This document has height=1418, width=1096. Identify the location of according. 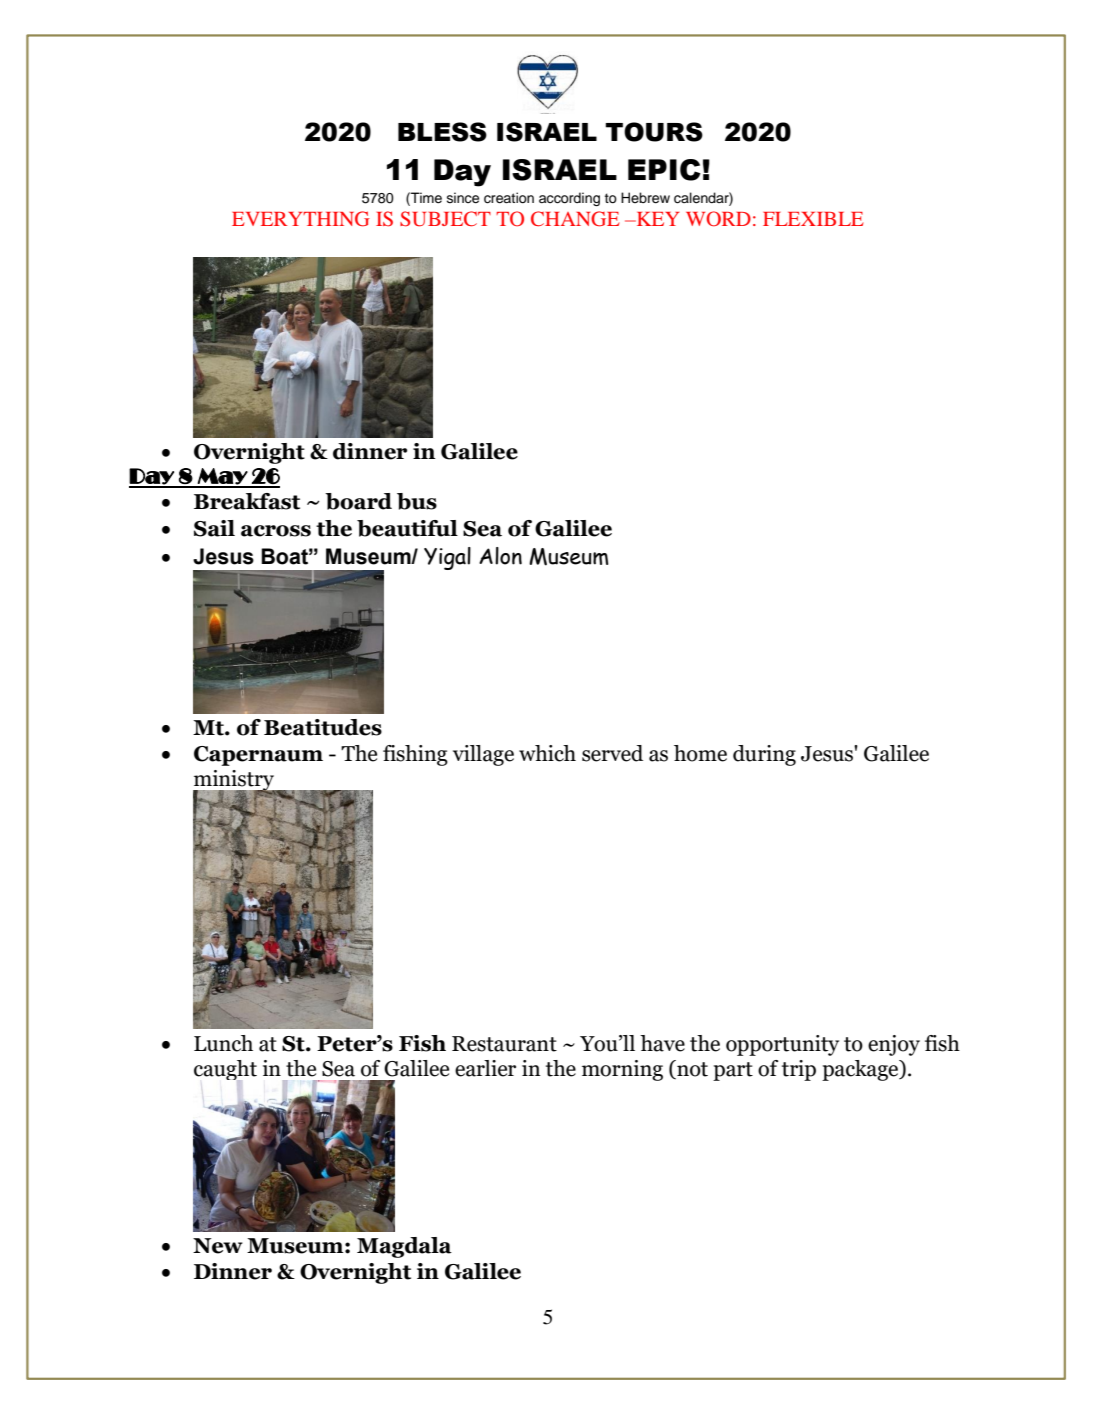
(569, 199).
